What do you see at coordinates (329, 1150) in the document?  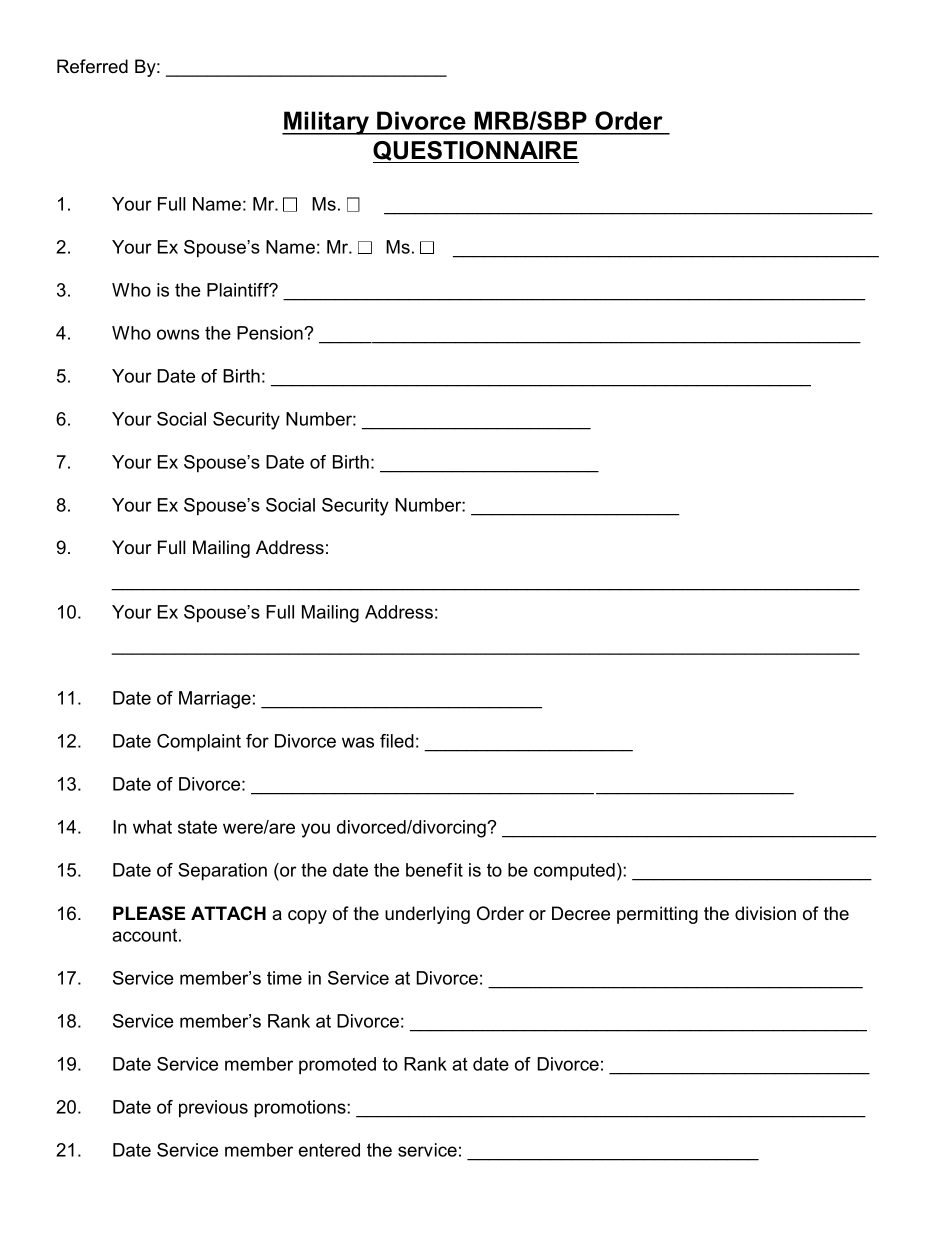 I see `entered` at bounding box center [329, 1150].
